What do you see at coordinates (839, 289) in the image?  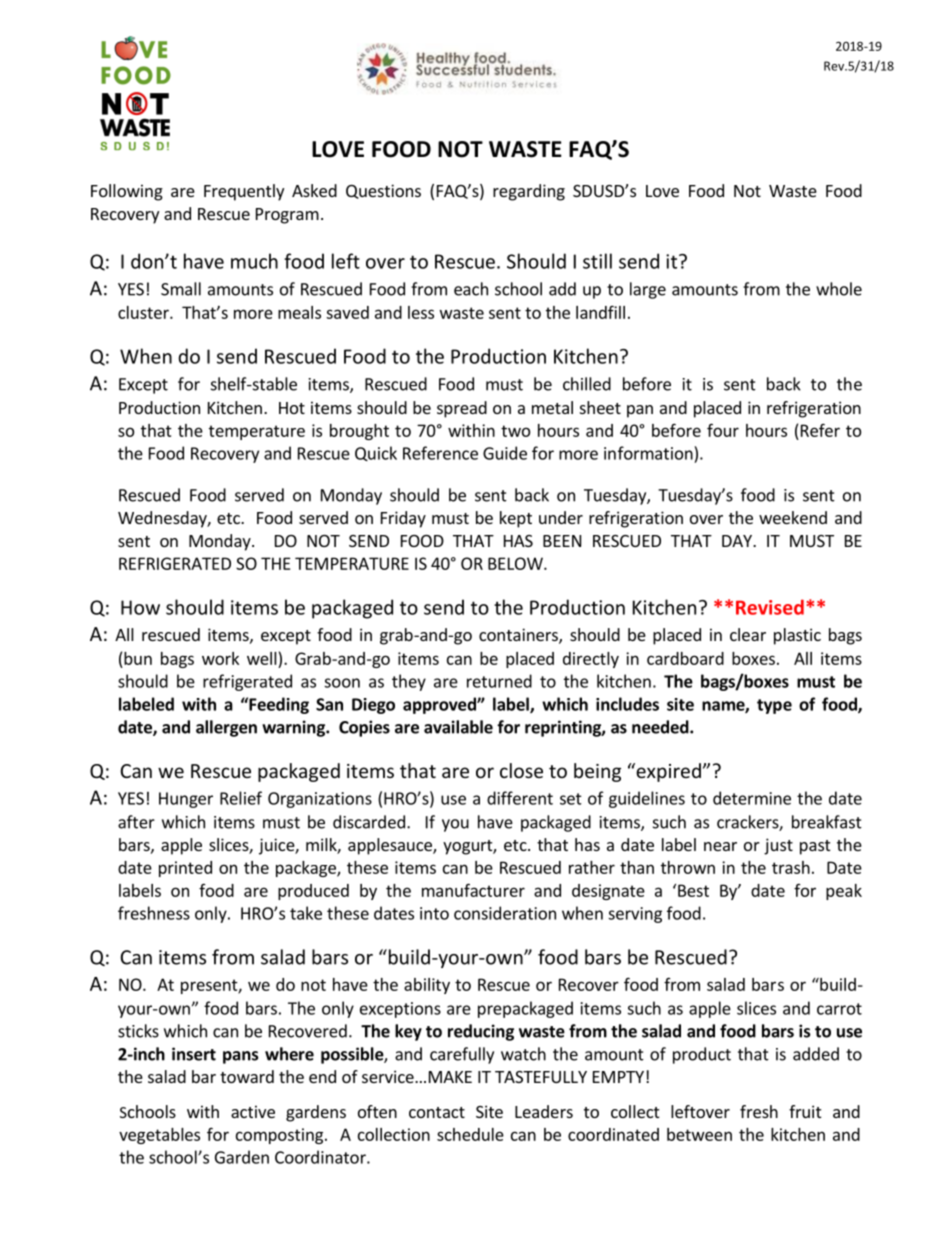 I see `whole` at bounding box center [839, 289].
